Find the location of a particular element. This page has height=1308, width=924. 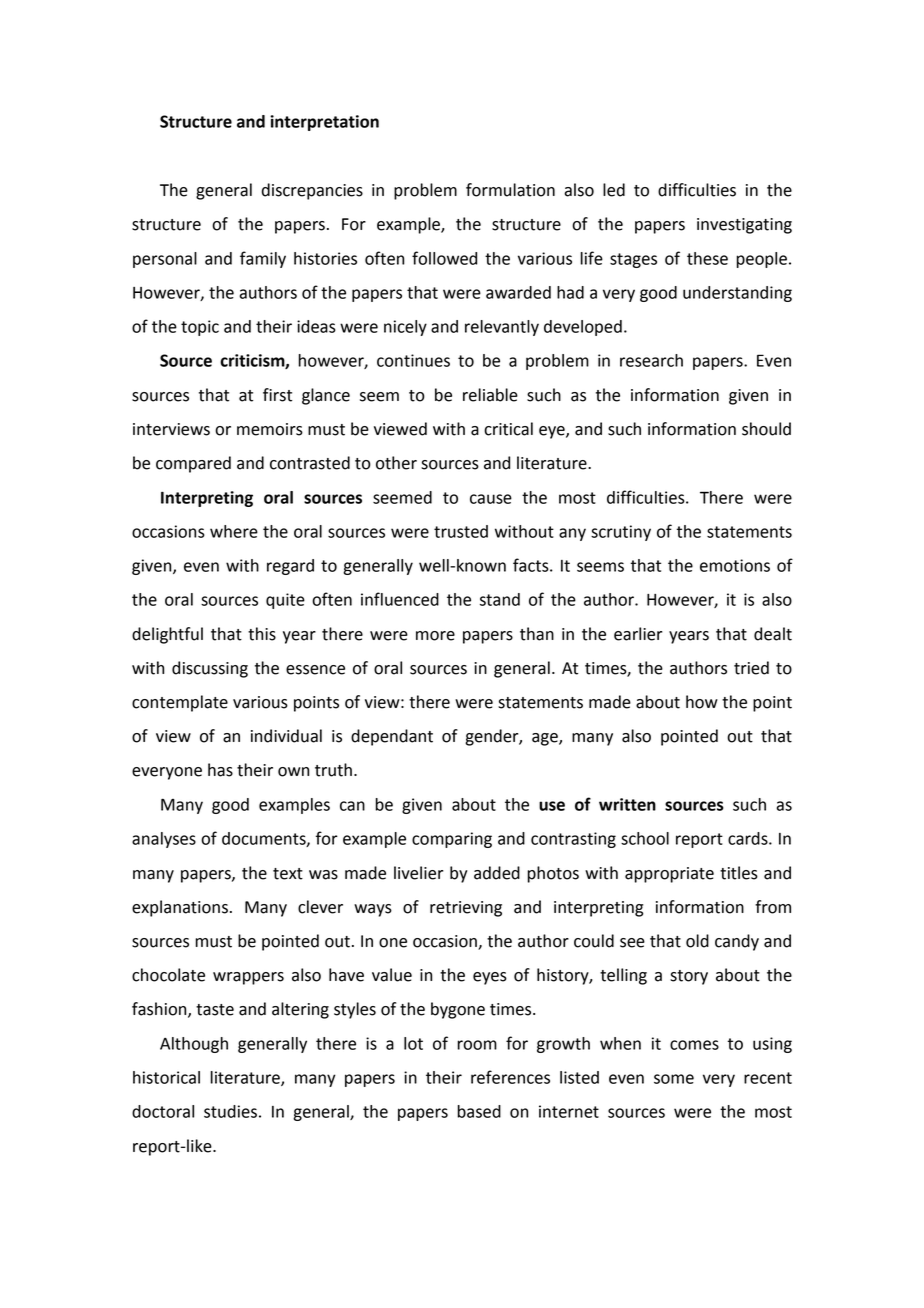

discrepancies is located at coordinates (312, 191).
